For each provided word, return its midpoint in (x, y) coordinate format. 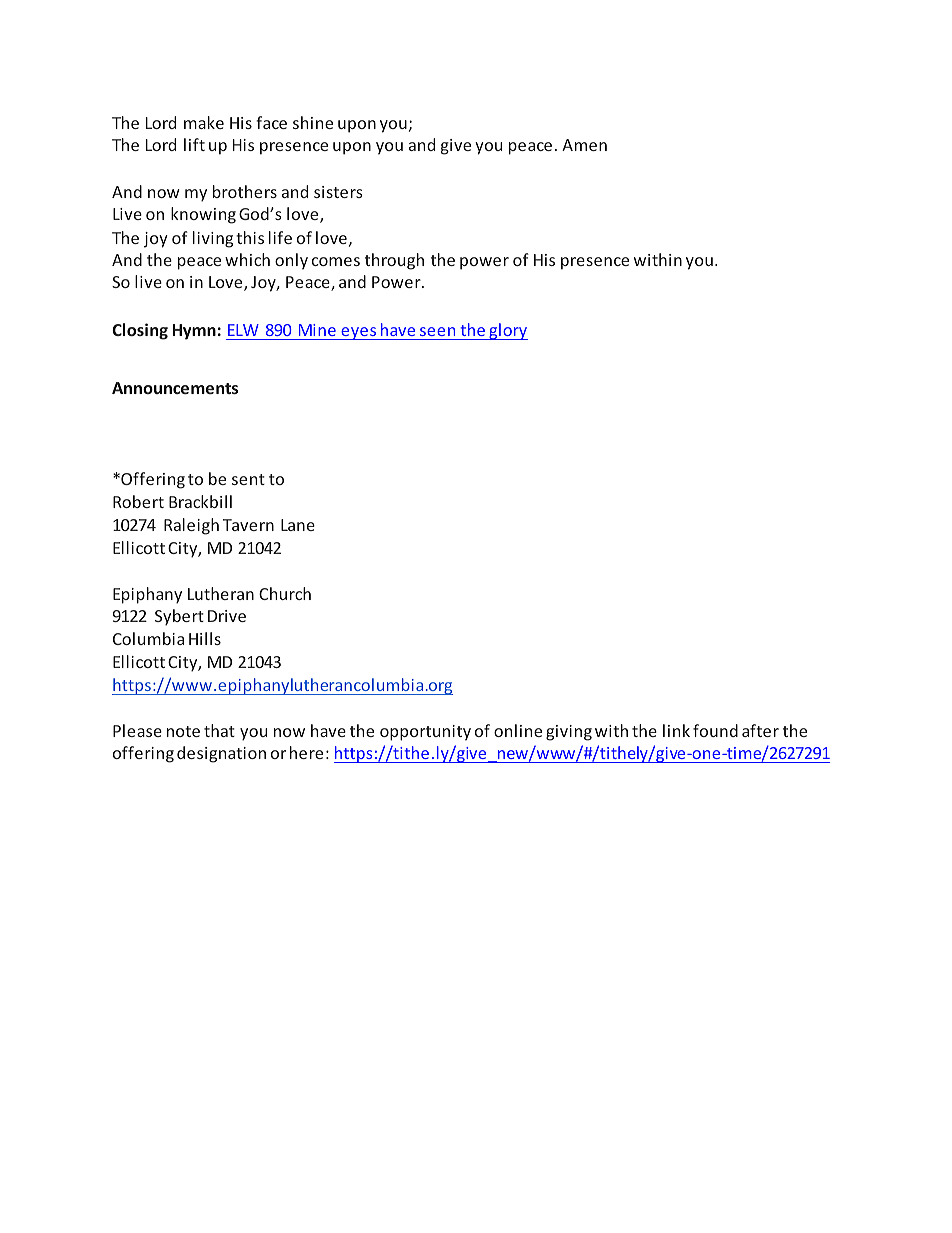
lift (194, 144)
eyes (359, 333)
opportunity (425, 733)
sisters (338, 192)
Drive (227, 616)
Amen (584, 145)
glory (507, 331)
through (394, 261)
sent (248, 479)
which (247, 259)
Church (285, 593)
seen (437, 331)
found (715, 730)
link (676, 730)
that (219, 730)
